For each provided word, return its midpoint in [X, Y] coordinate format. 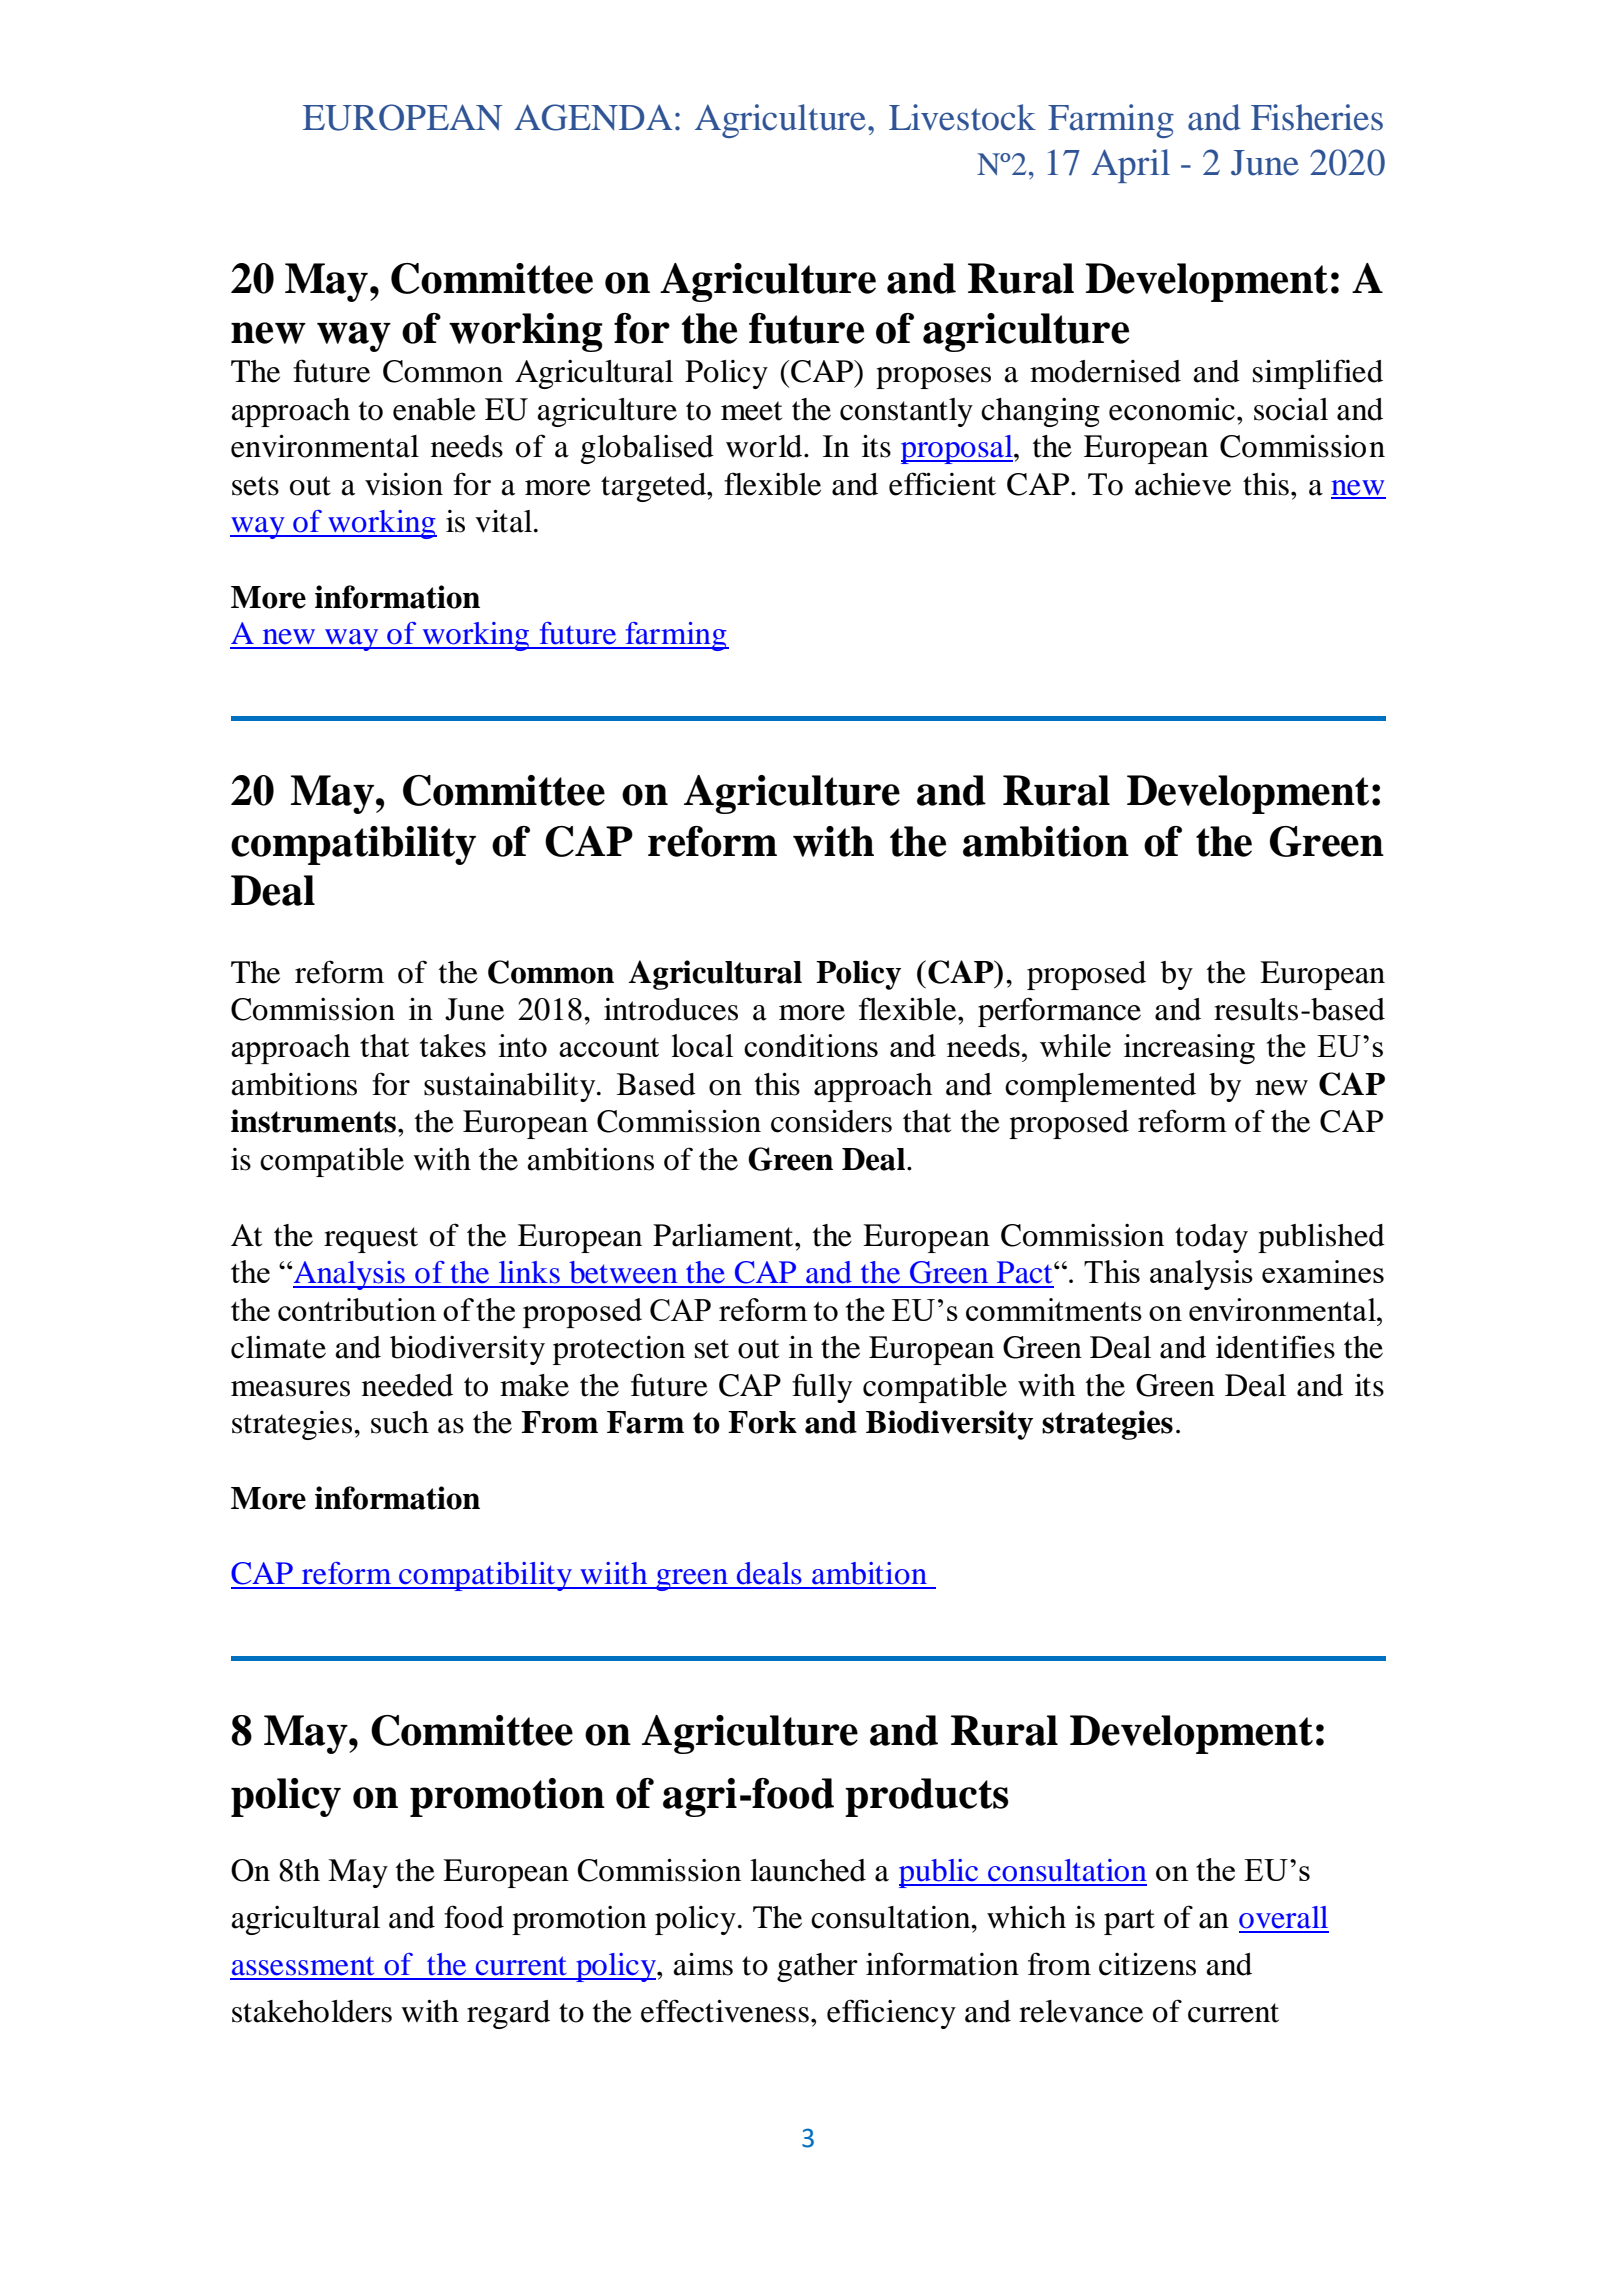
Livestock [962, 117]
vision [404, 484]
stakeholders [312, 2011]
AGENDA [593, 117]
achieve [1183, 484]
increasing [1189, 1049]
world [765, 446]
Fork [762, 1422]
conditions [811, 1045]
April [1130, 166]
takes [453, 1045]
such [400, 1422]
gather [817, 1967]
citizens [1147, 1964]
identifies [1275, 1347]
